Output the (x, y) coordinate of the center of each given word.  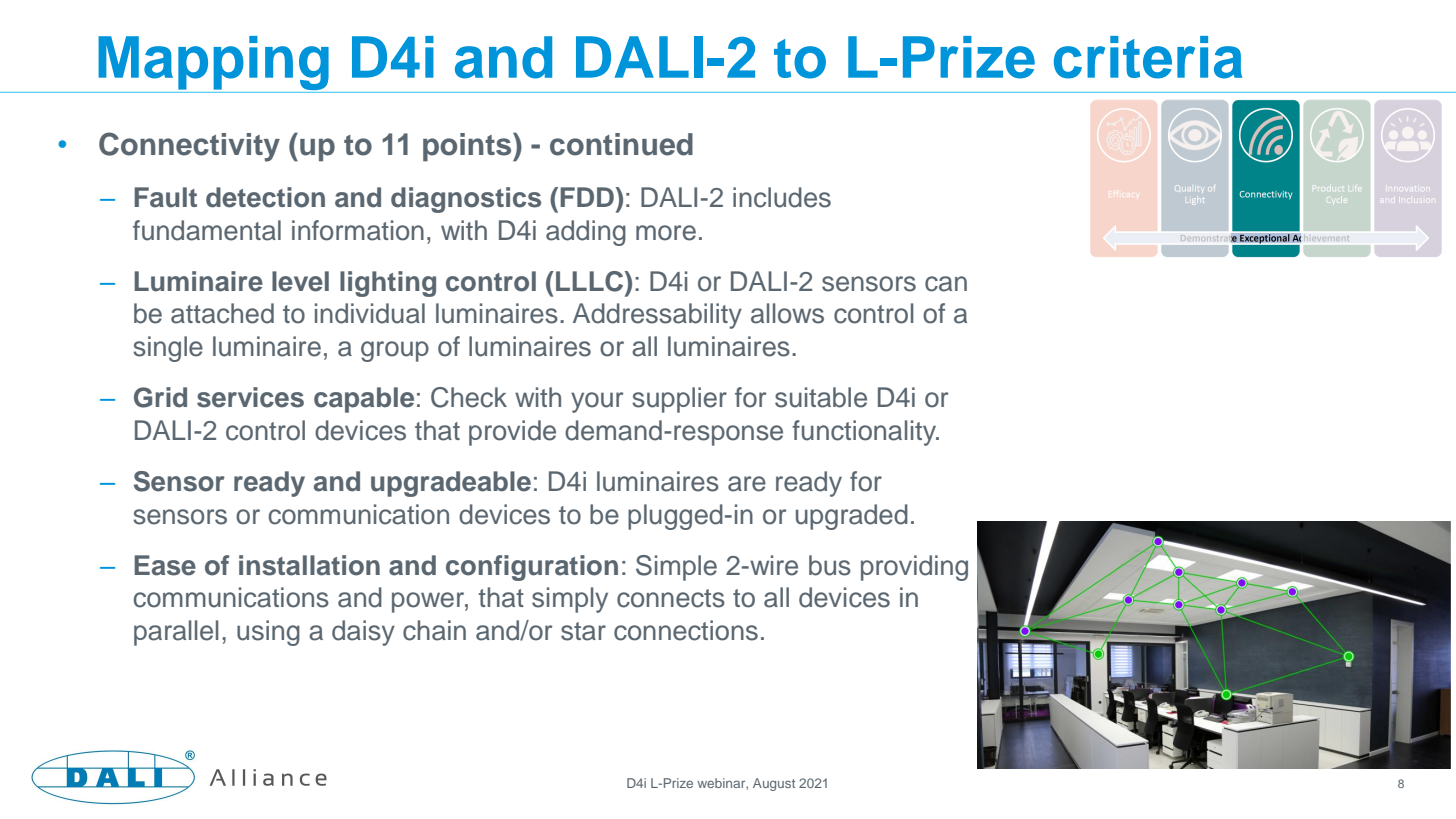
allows (787, 313)
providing (914, 568)
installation (309, 565)
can (946, 284)
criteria (1148, 57)
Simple (676, 568)
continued (621, 144)
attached (222, 313)
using (268, 633)
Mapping (213, 64)
